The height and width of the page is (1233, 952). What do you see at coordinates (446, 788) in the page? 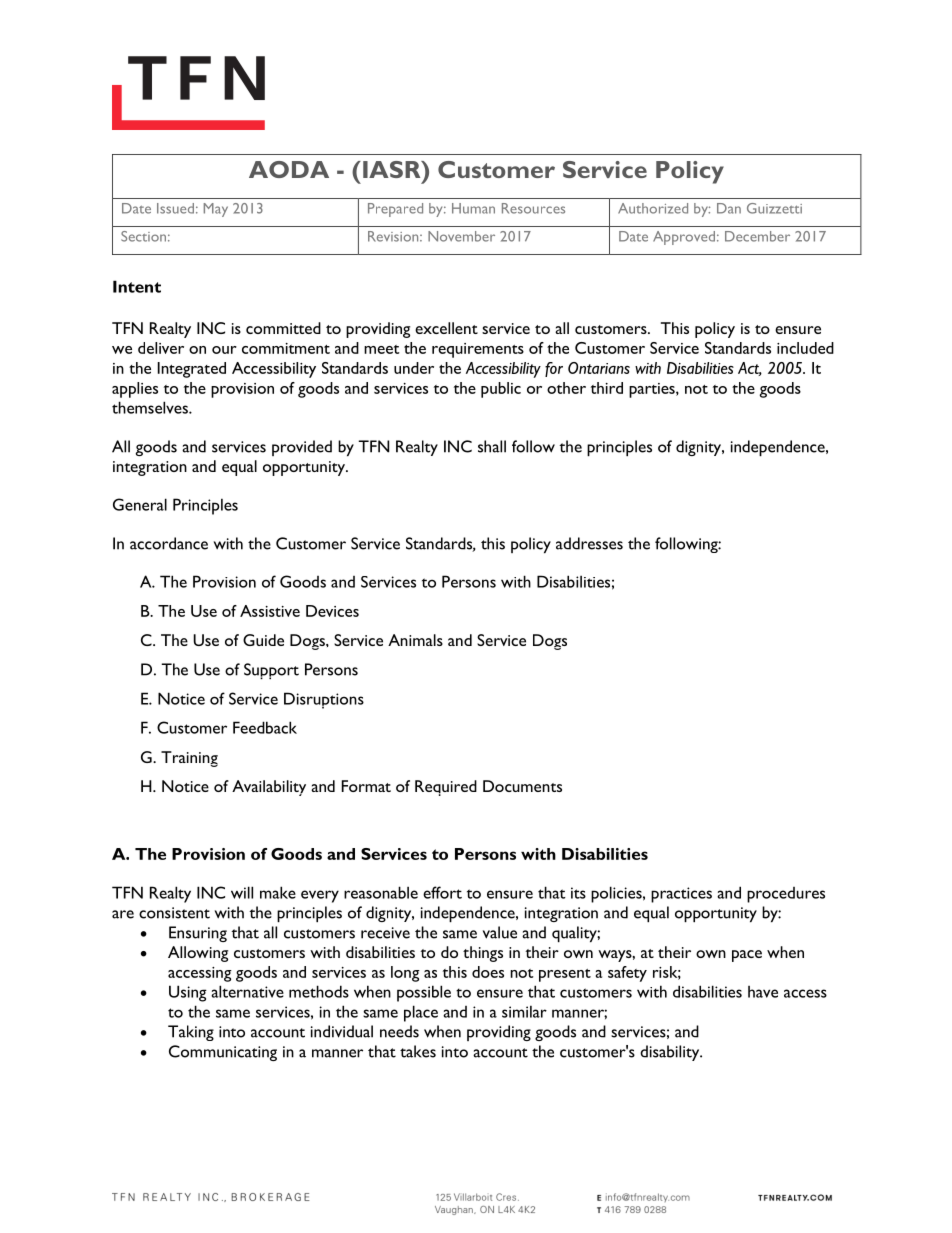
I see `Required` at bounding box center [446, 788].
